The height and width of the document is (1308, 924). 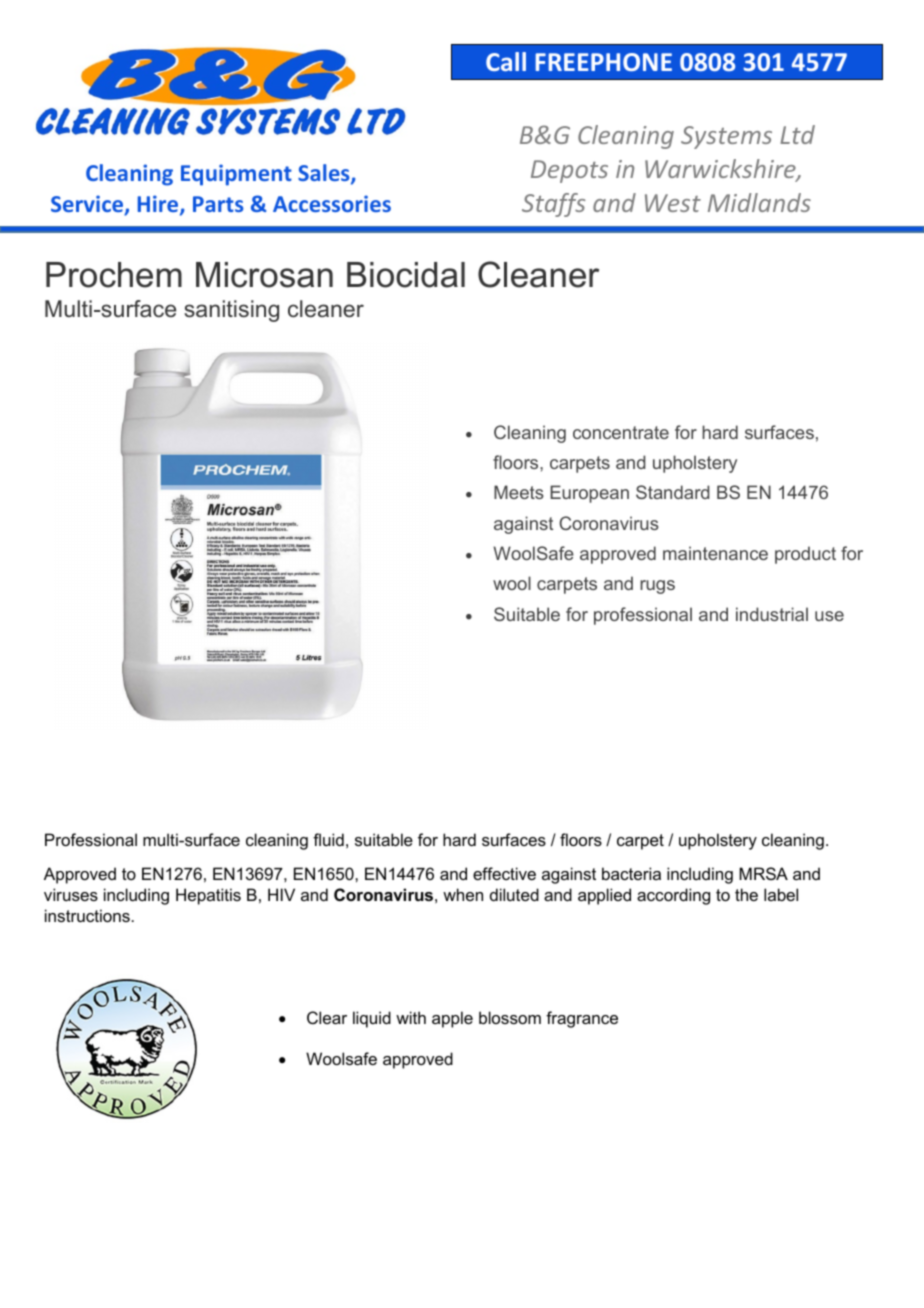 I want to click on Call, so click(x=506, y=61).
